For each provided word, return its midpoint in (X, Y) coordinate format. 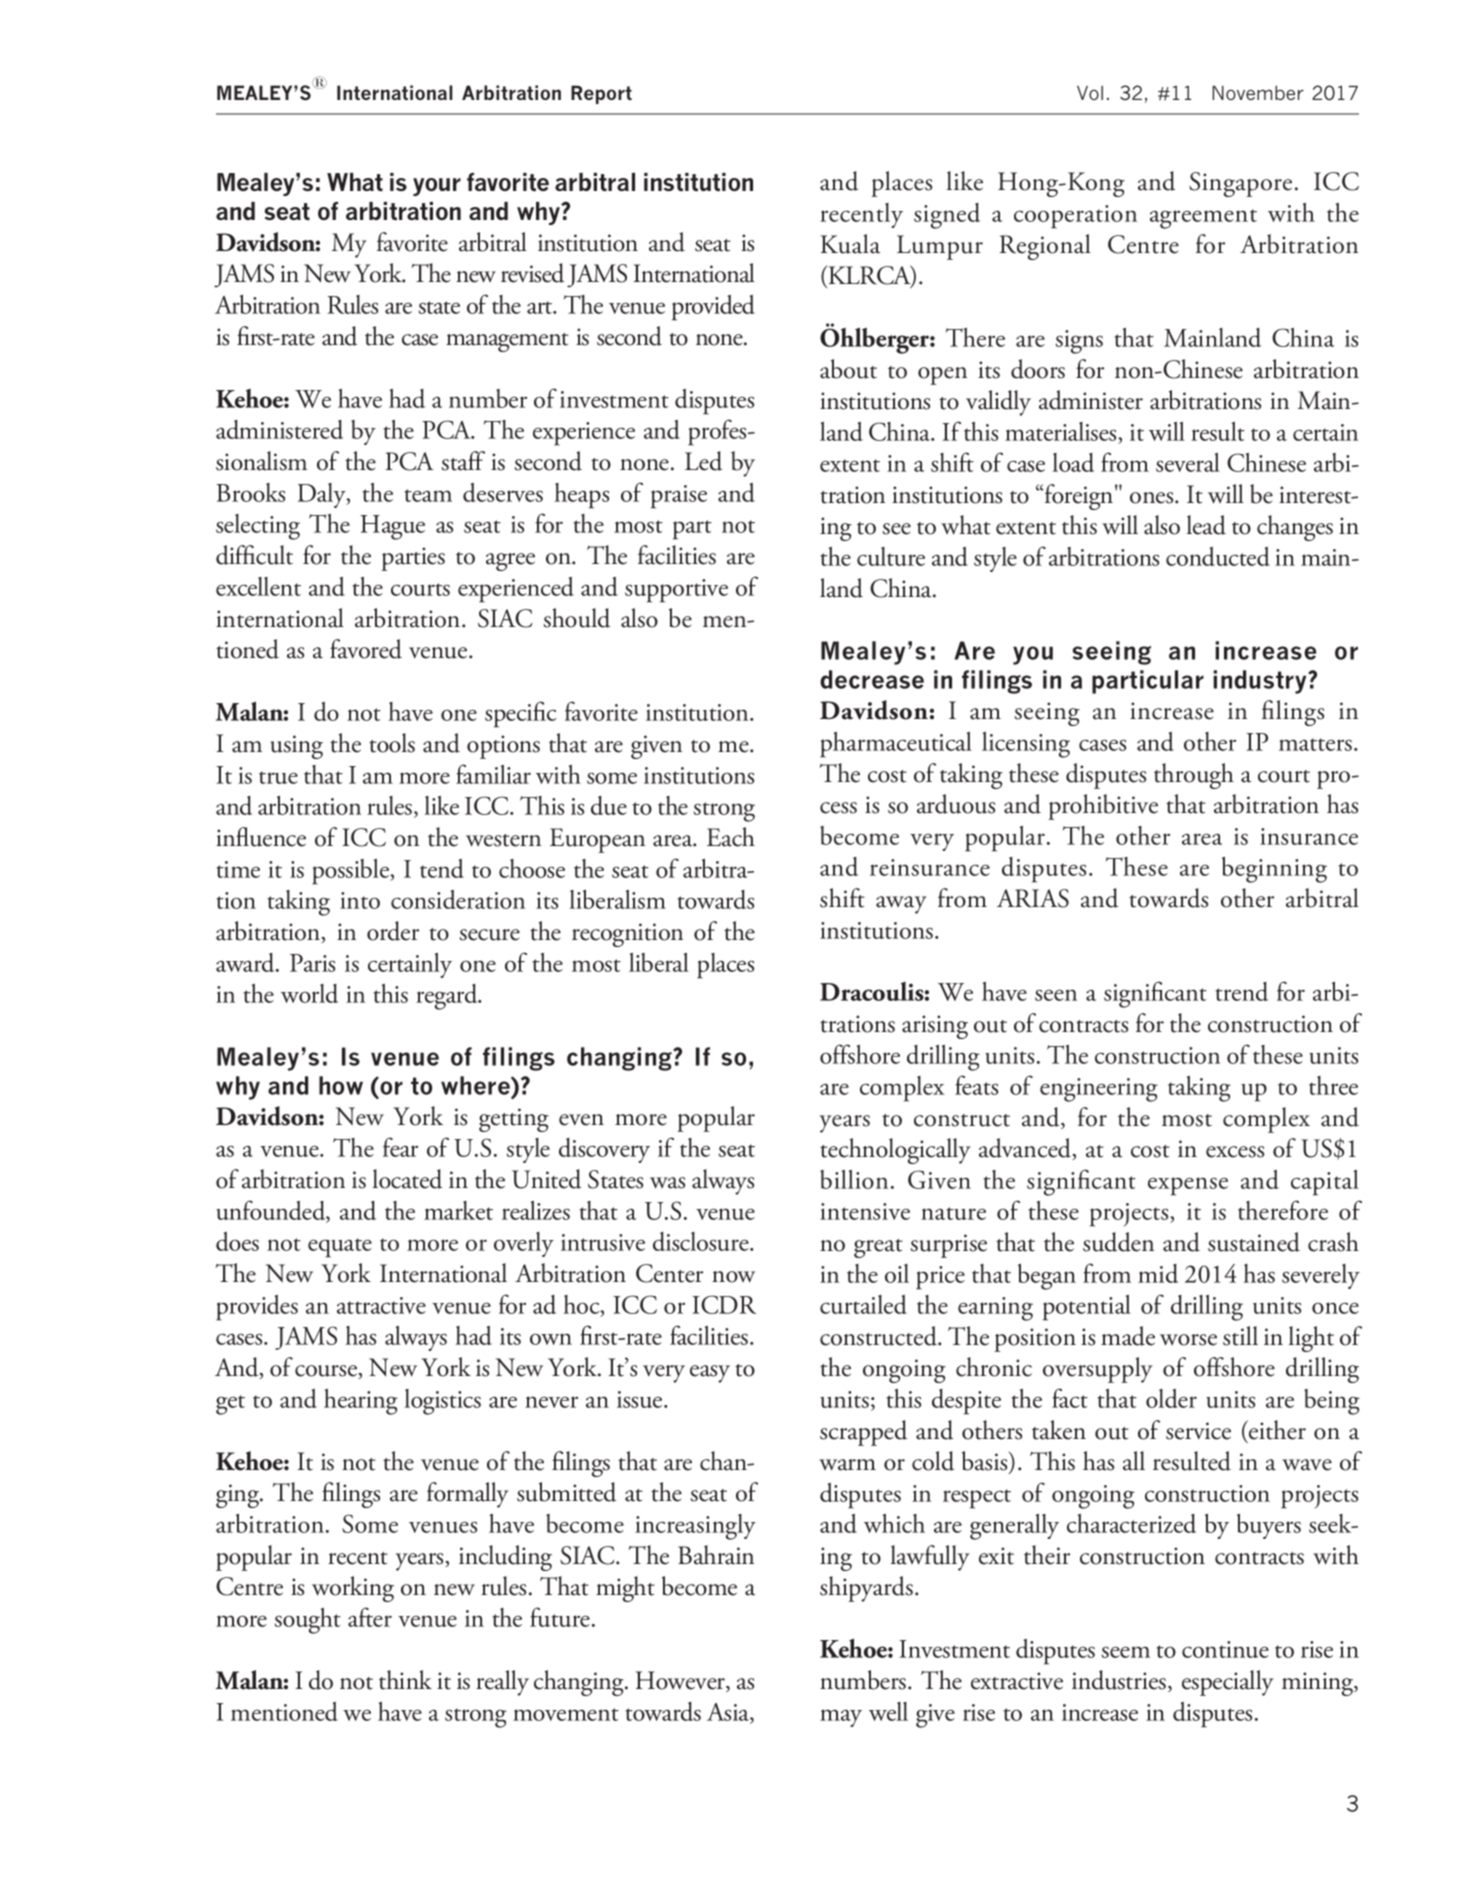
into (360, 900)
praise (679, 497)
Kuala (850, 244)
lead (1206, 525)
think (405, 1680)
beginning (1274, 870)
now (733, 1277)
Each (731, 837)
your (437, 187)
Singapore (1240, 184)
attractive (381, 1305)
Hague (392, 527)
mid (1158, 1273)
